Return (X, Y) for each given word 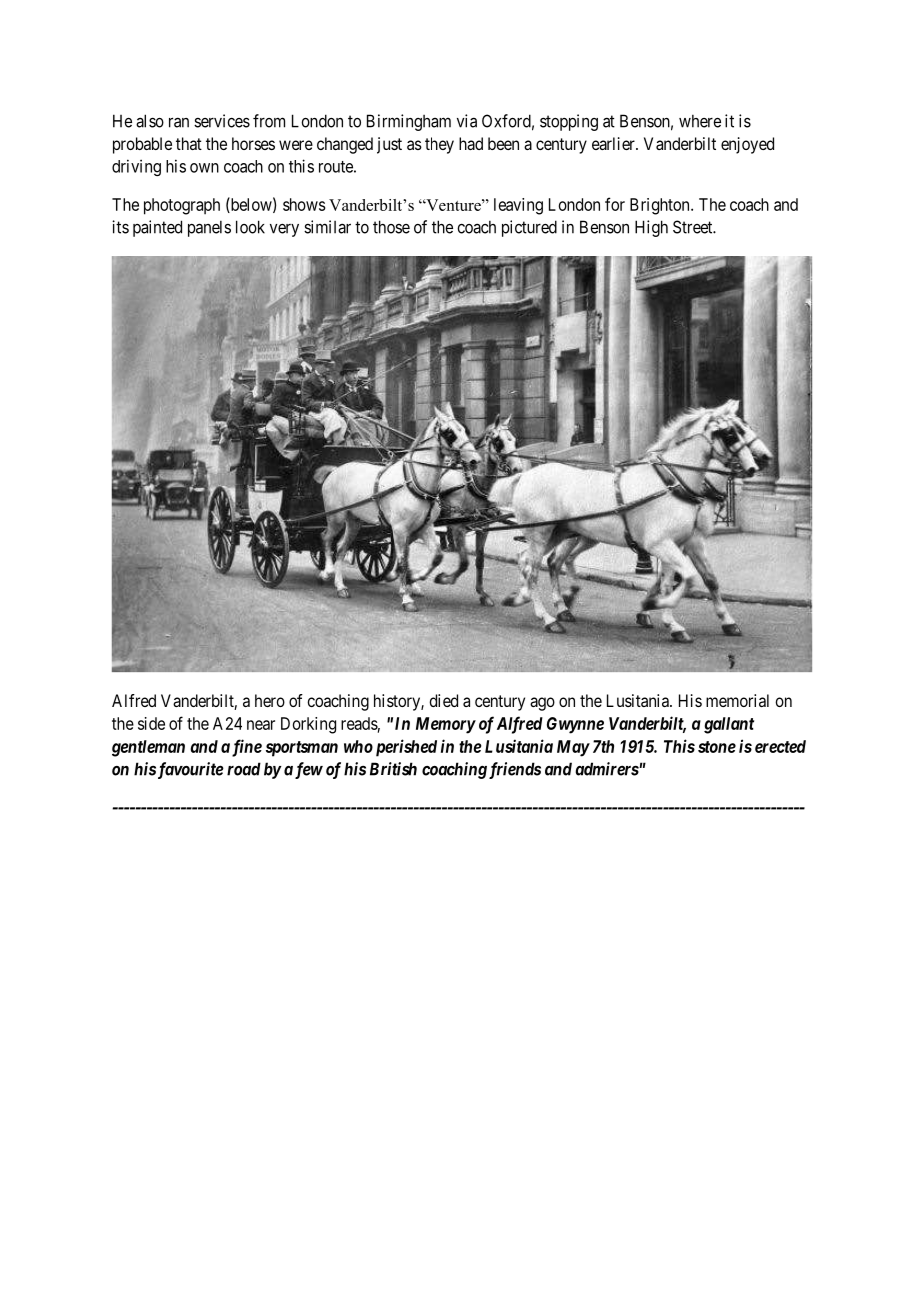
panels (209, 228)
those (391, 227)
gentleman (148, 748)
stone (717, 747)
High (651, 228)
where (700, 121)
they (439, 145)
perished (404, 748)
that (189, 143)
